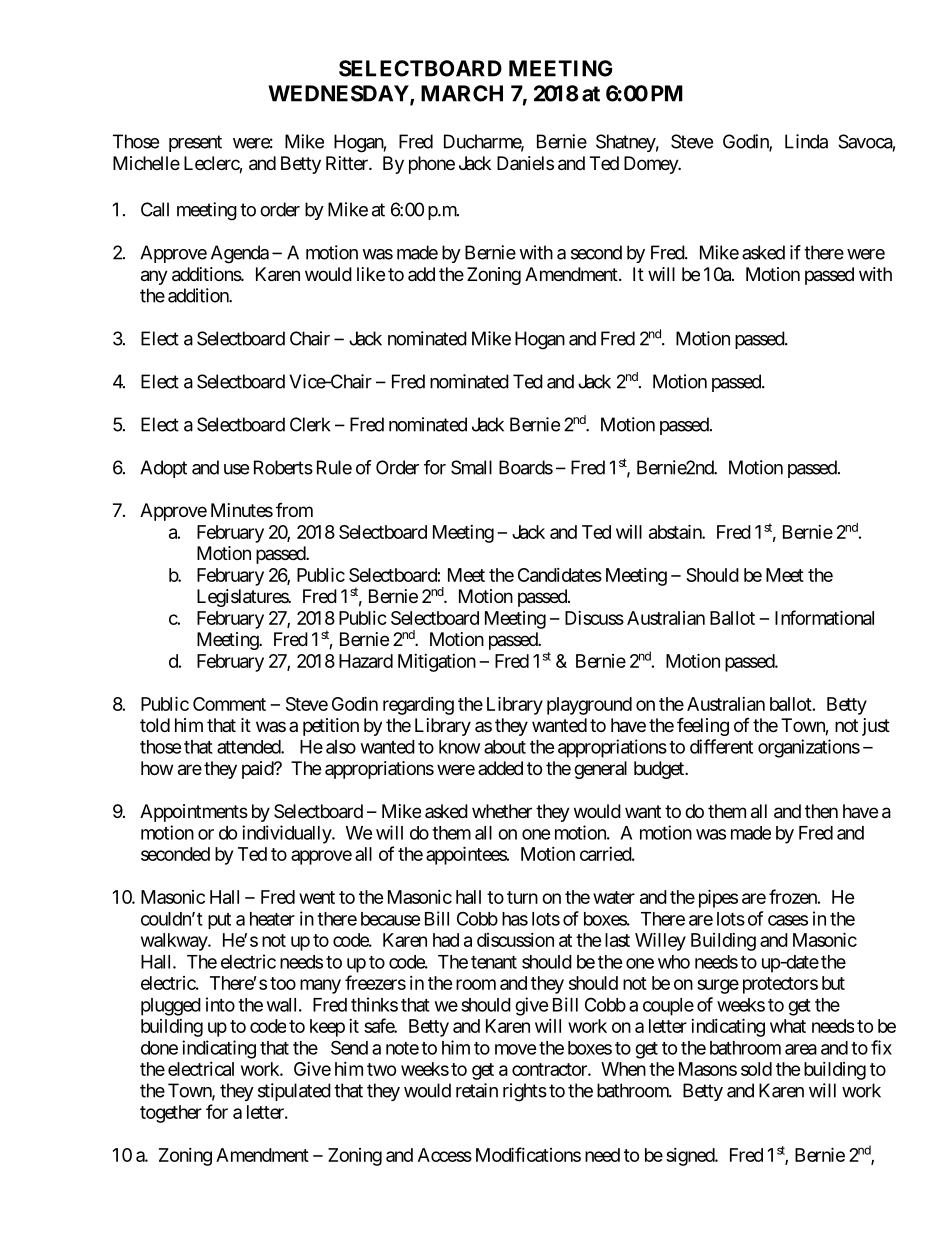 The height and width of the screenshot is (1233, 952). What do you see at coordinates (806, 141) in the screenshot?
I see `Linda` at bounding box center [806, 141].
